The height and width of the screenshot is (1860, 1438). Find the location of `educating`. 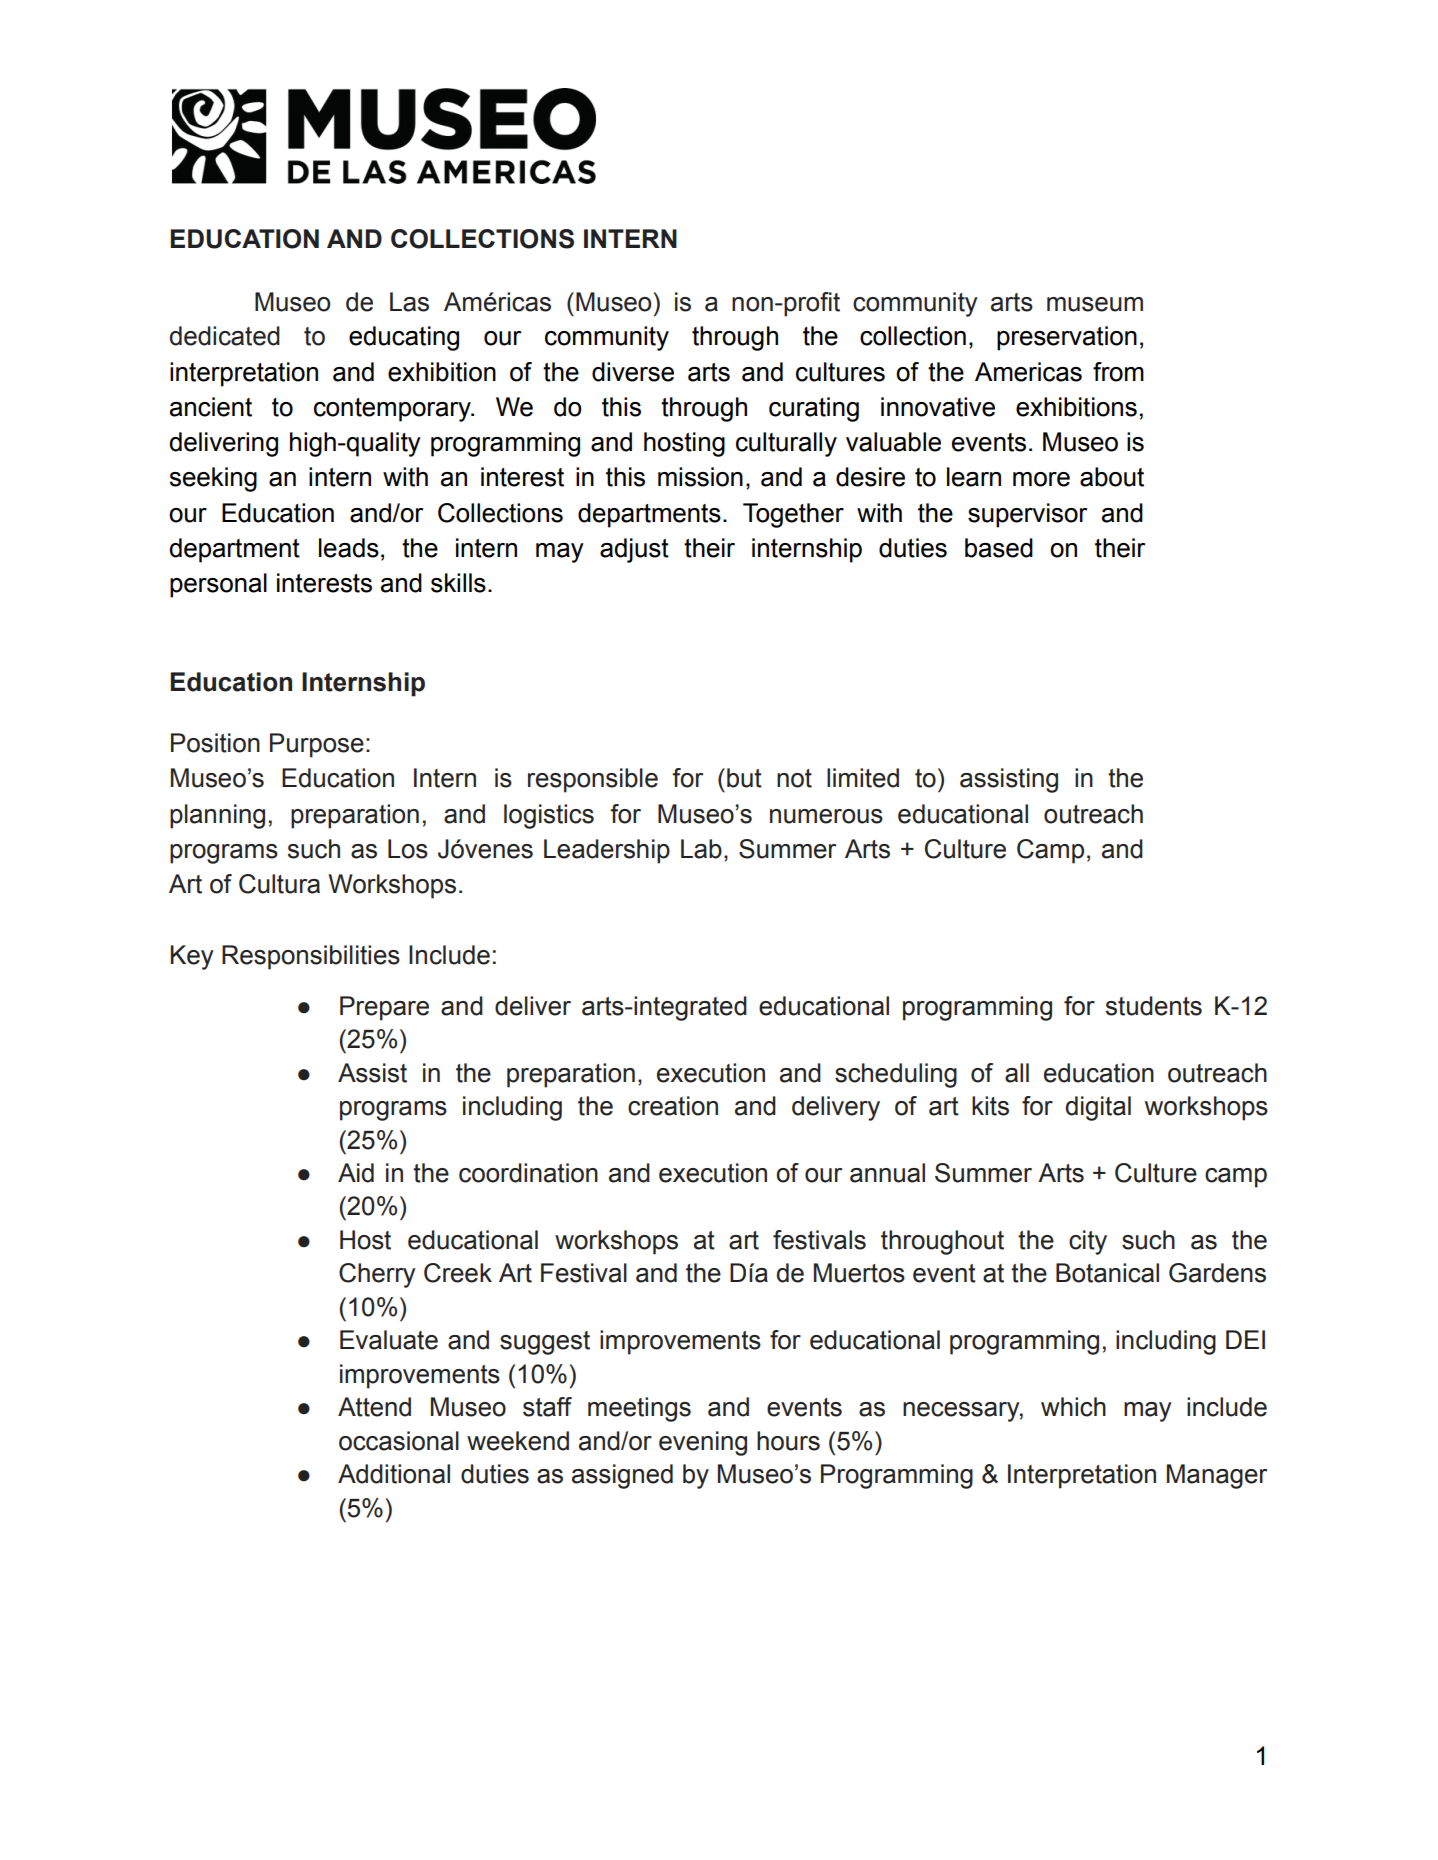

educating is located at coordinates (404, 338).
